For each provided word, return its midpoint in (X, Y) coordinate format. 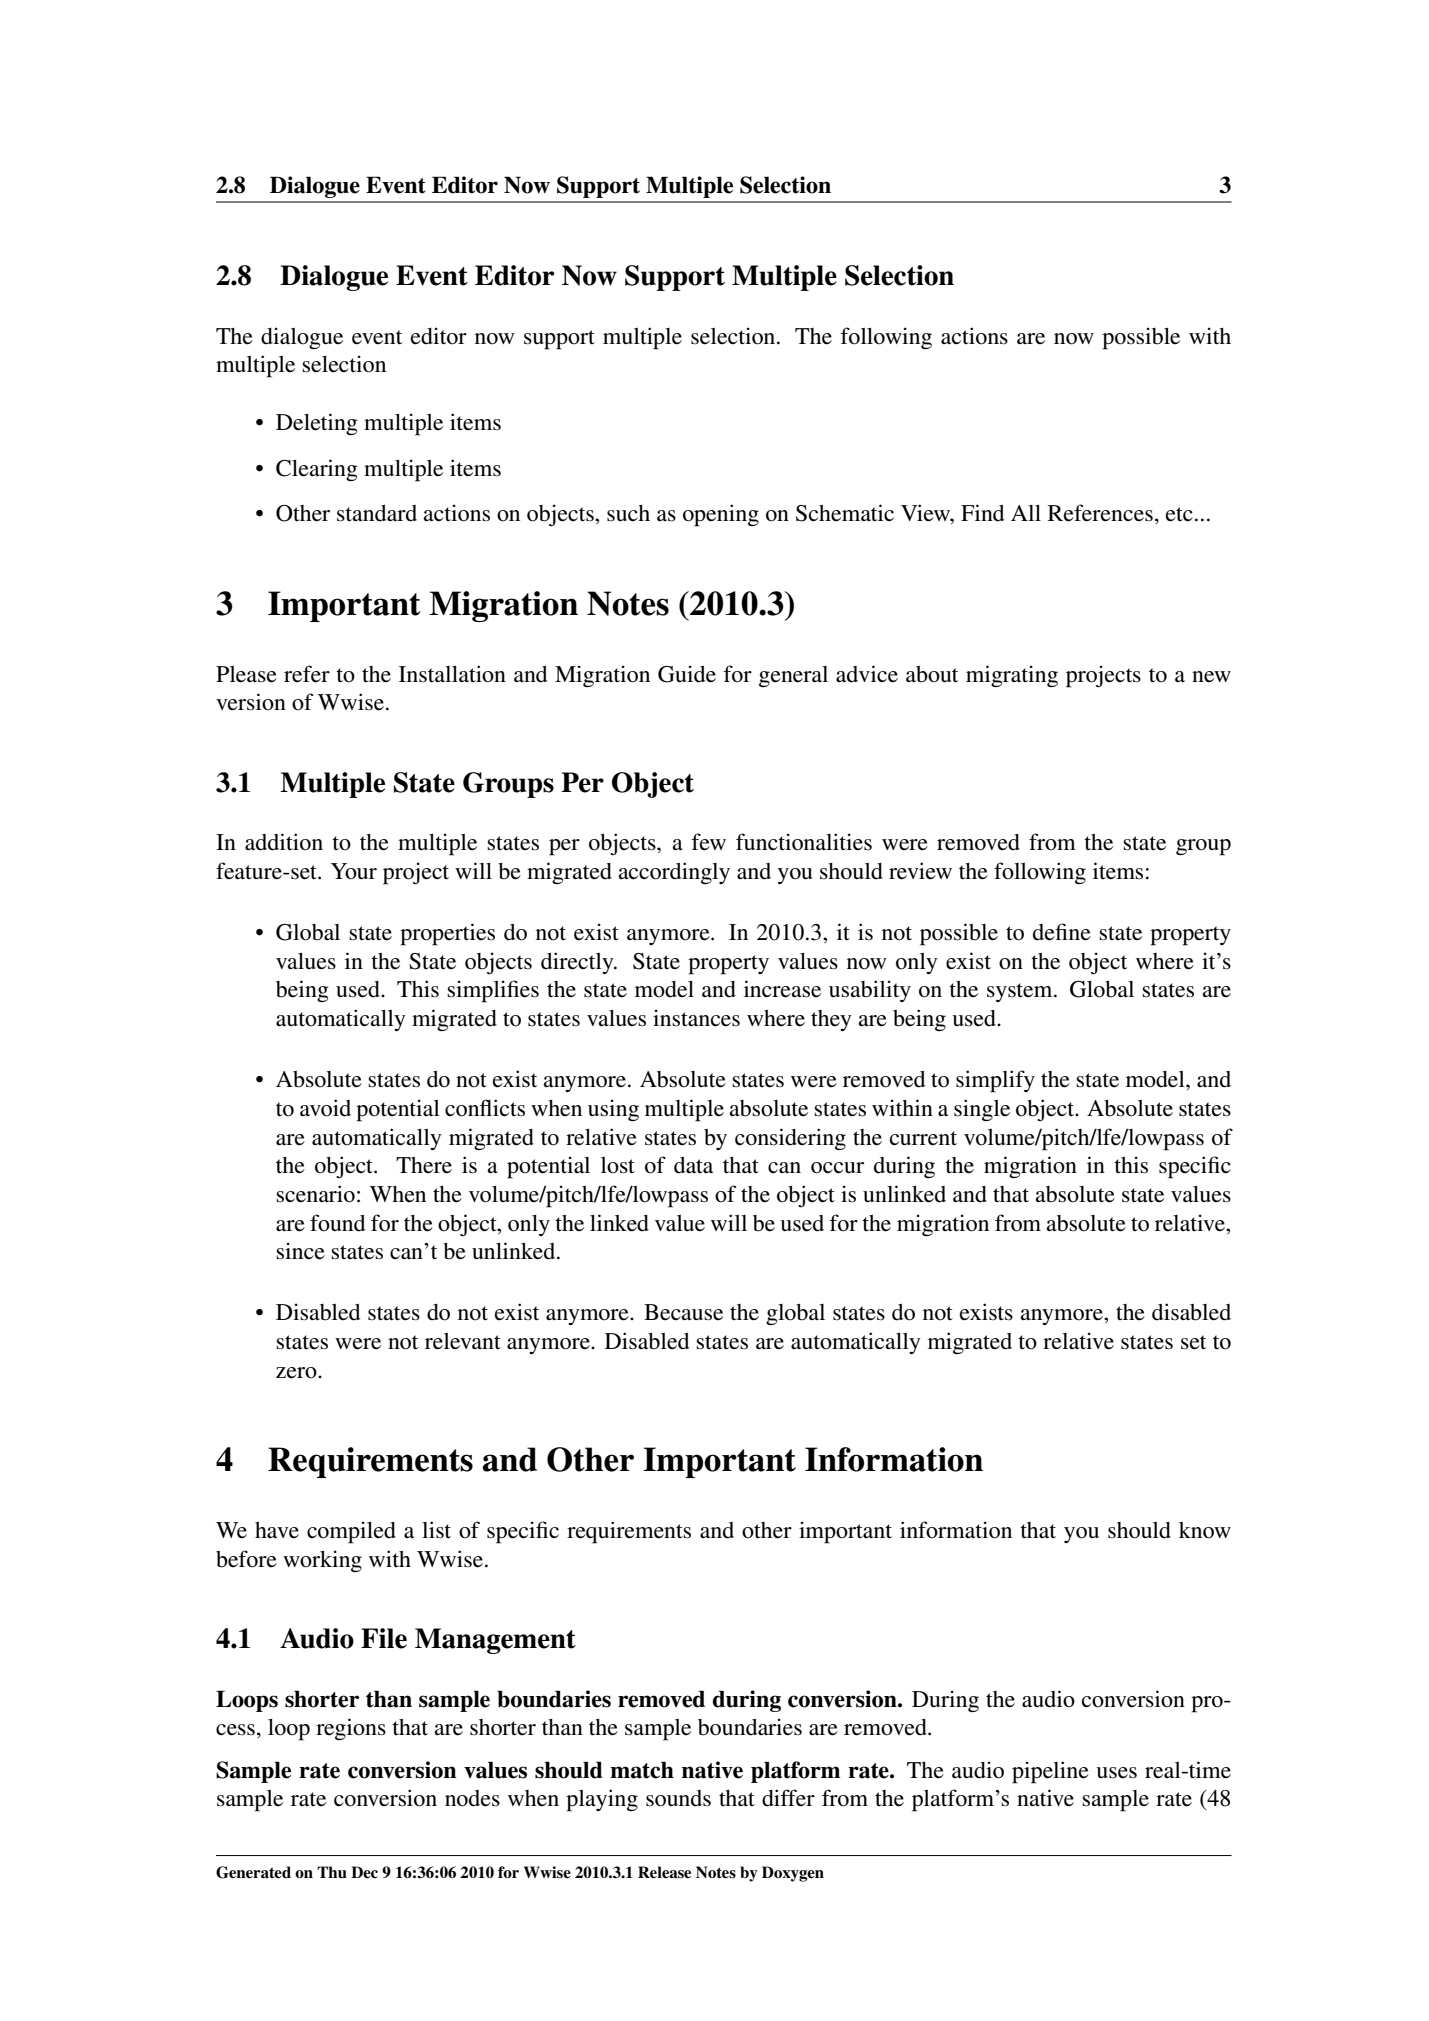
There (424, 1165)
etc (1179, 514)
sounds (678, 1798)
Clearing (317, 470)
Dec (364, 1872)
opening (721, 515)
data (693, 1165)
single (982, 1110)
